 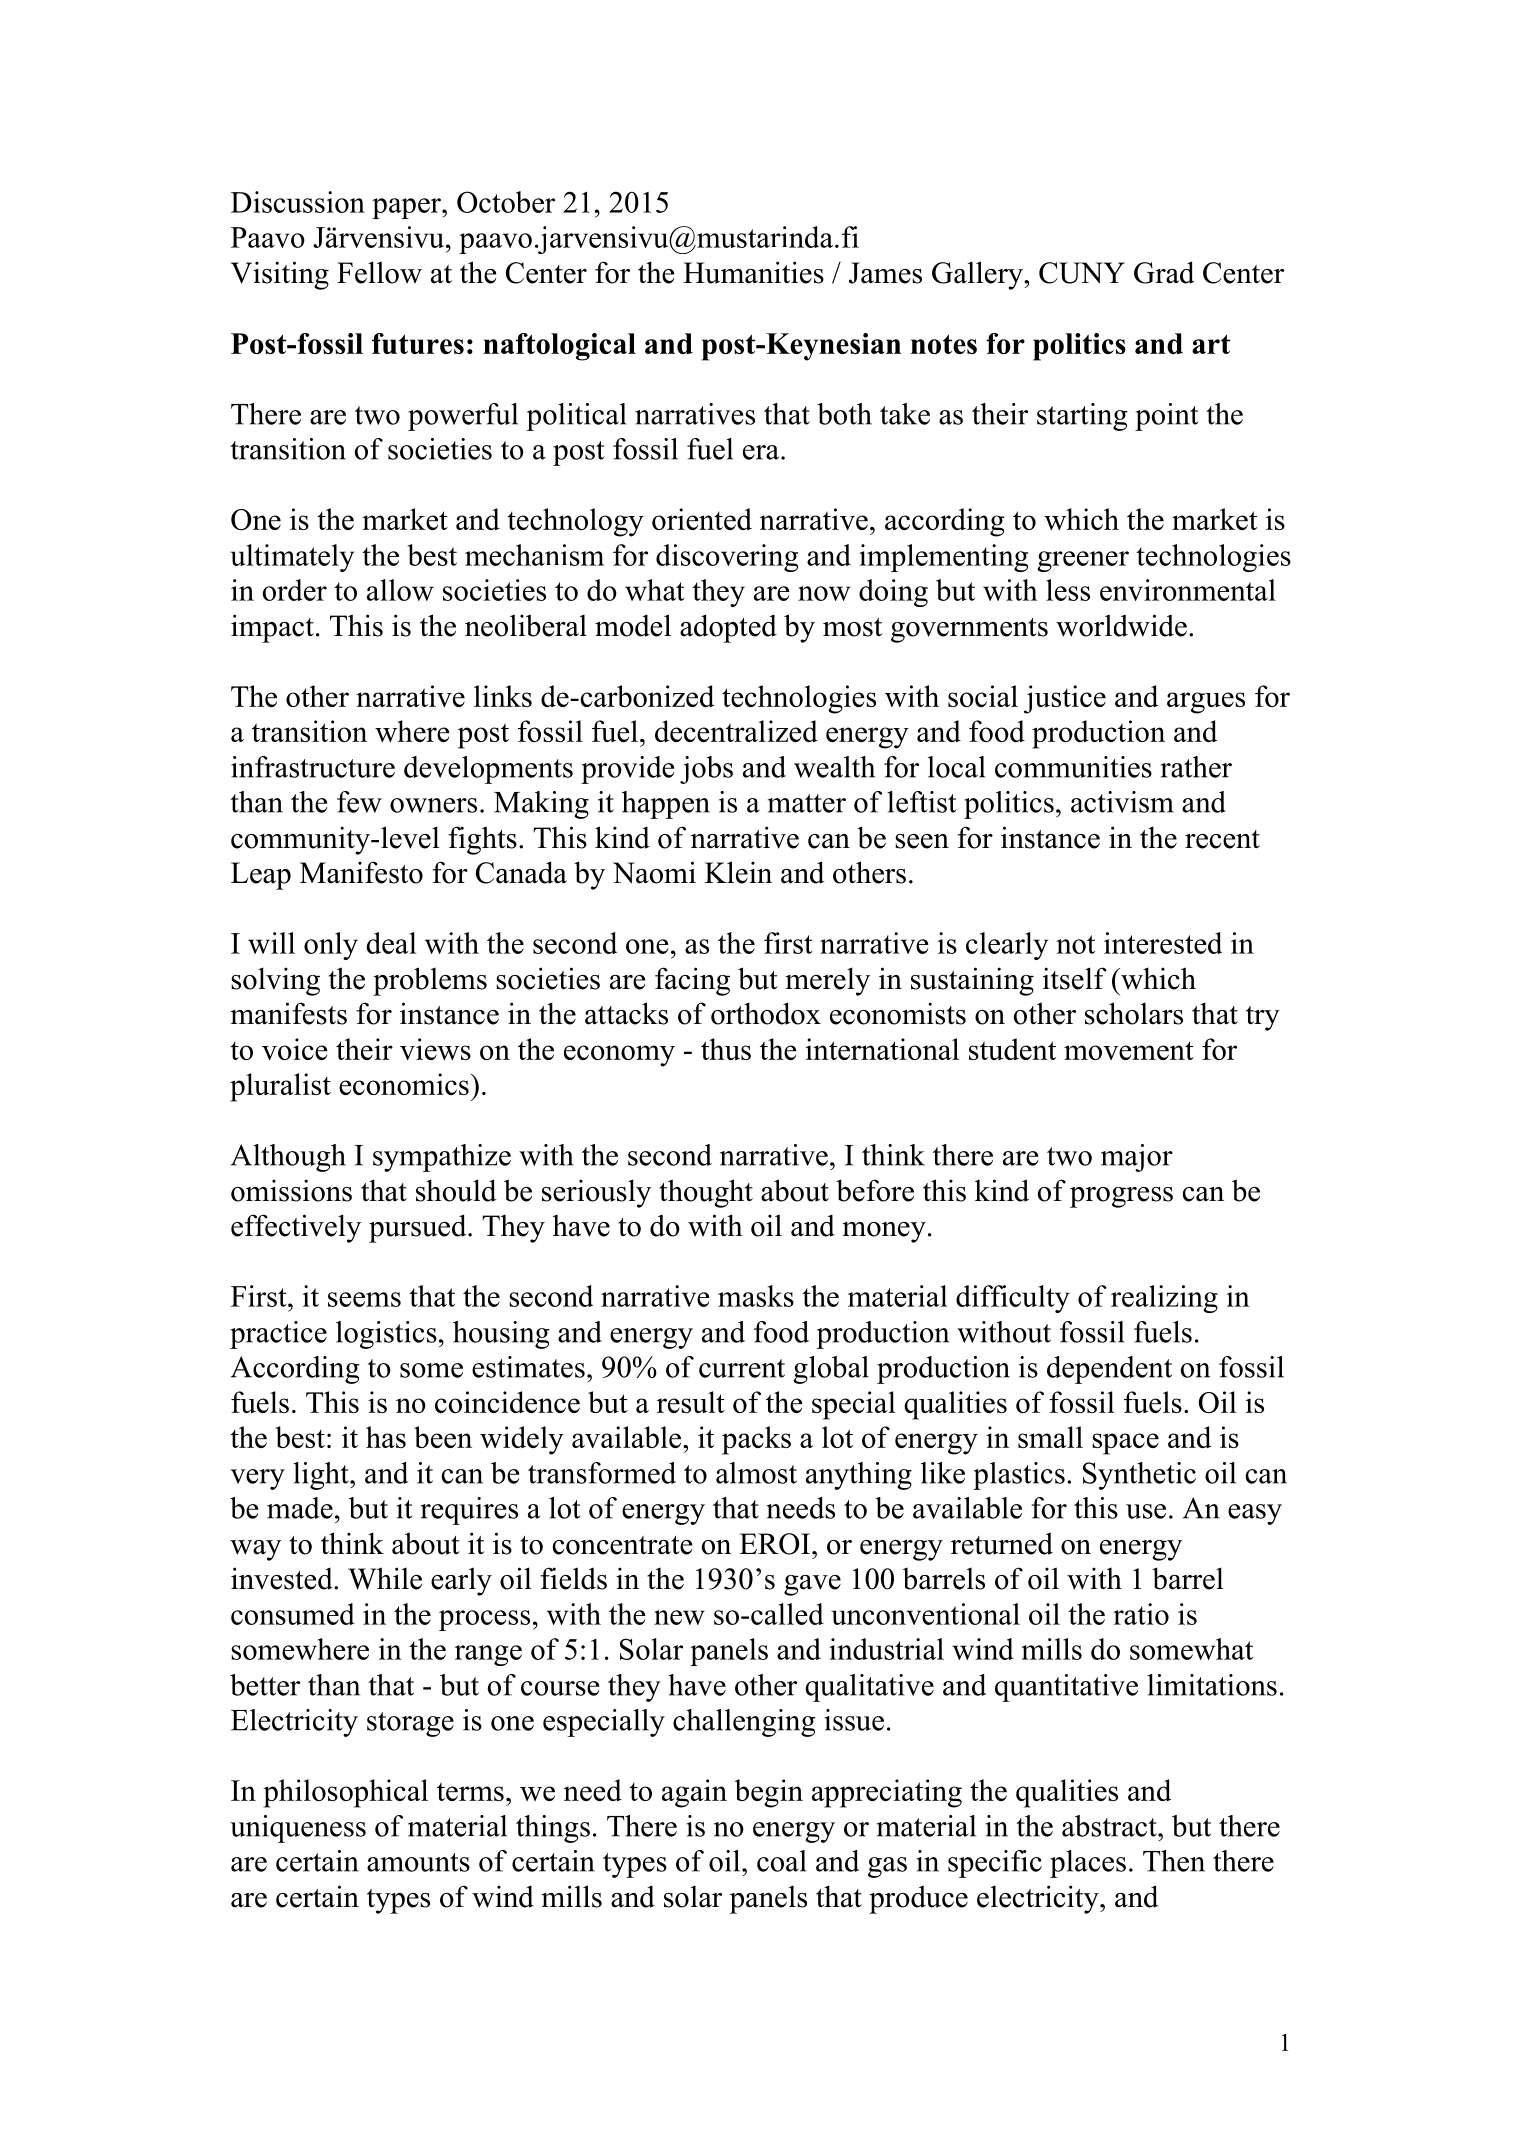 I want to click on realizing, so click(x=1164, y=1299).
